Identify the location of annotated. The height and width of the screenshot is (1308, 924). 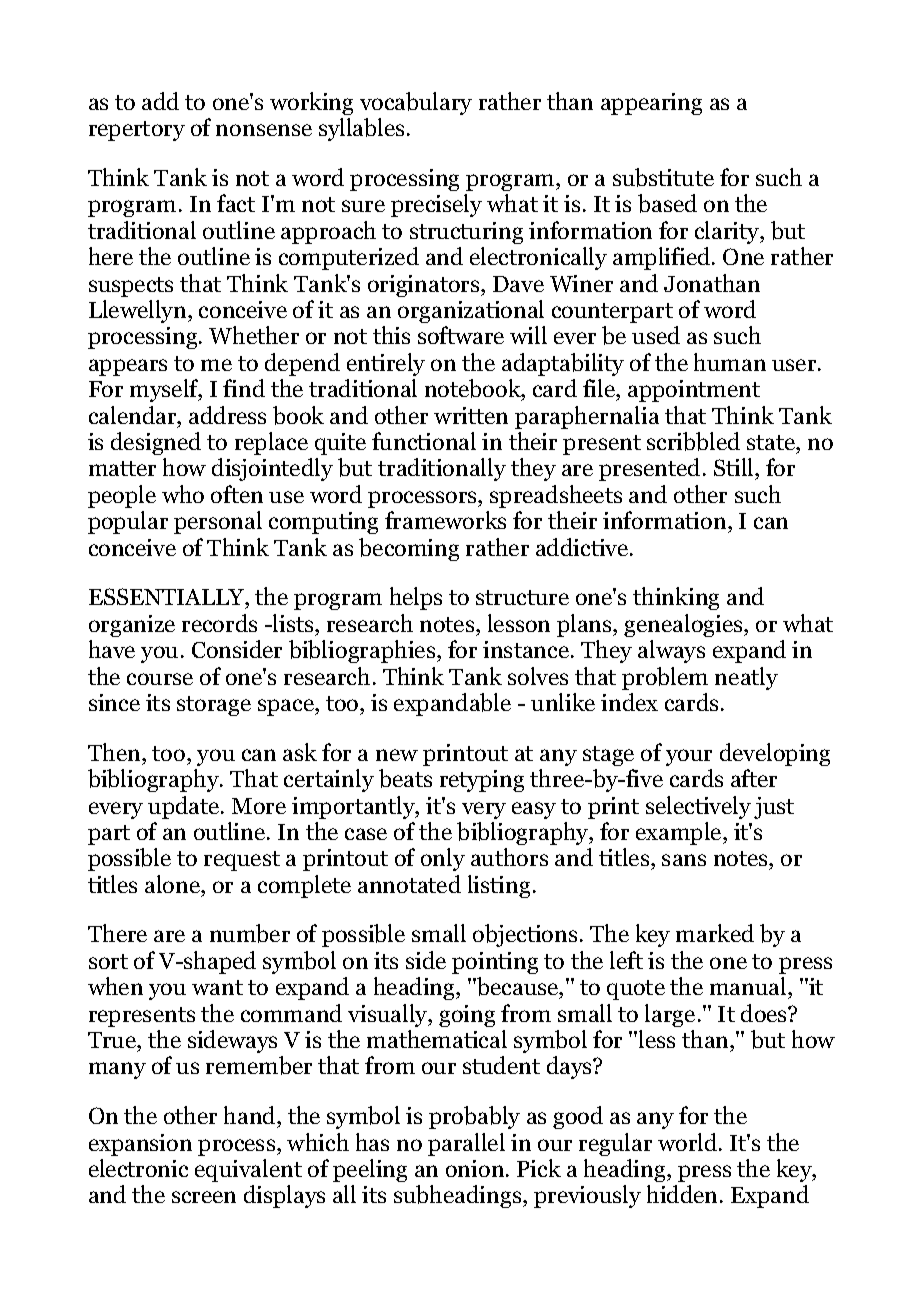
(409, 884).
